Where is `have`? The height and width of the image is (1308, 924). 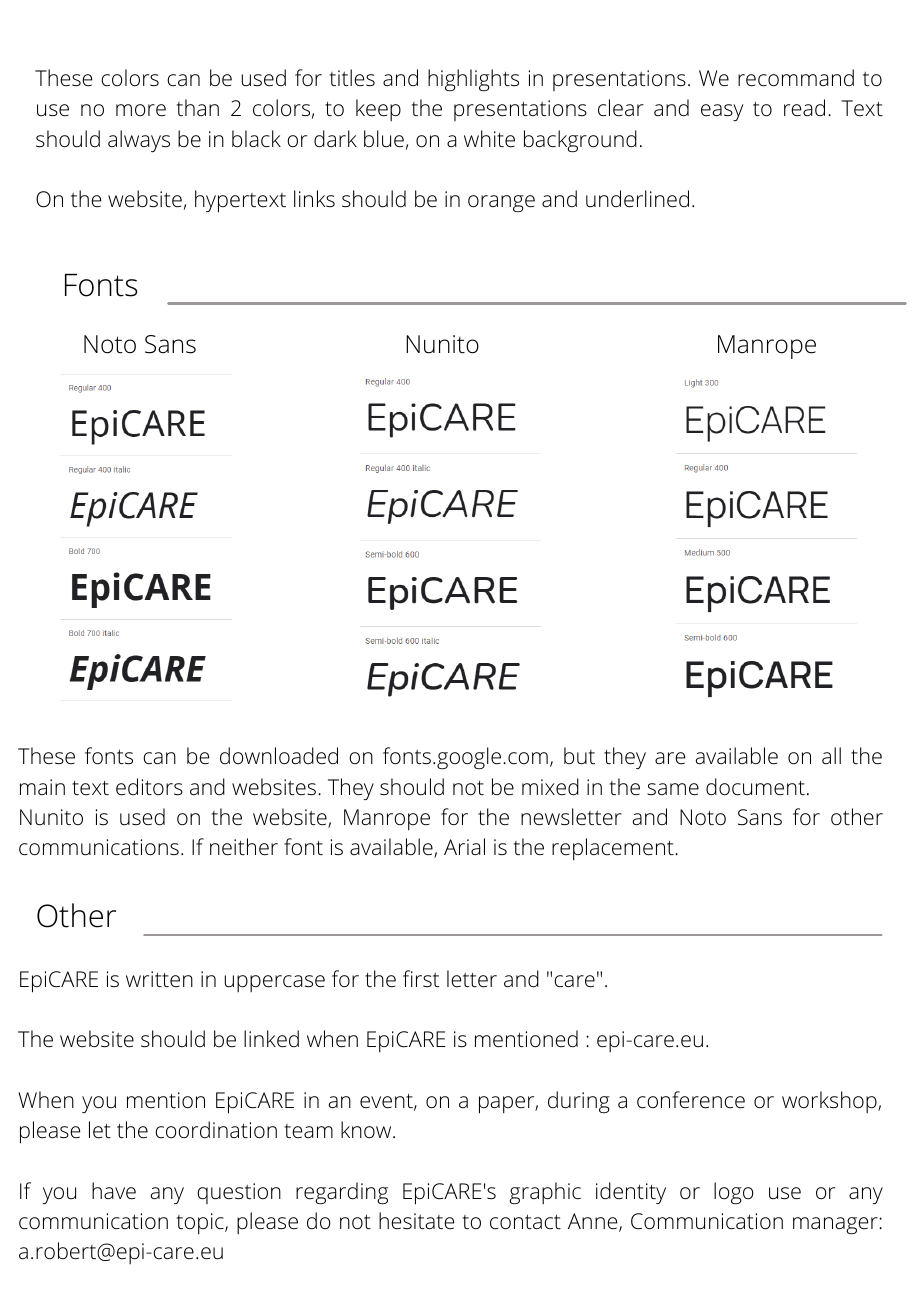
have is located at coordinates (114, 1191).
